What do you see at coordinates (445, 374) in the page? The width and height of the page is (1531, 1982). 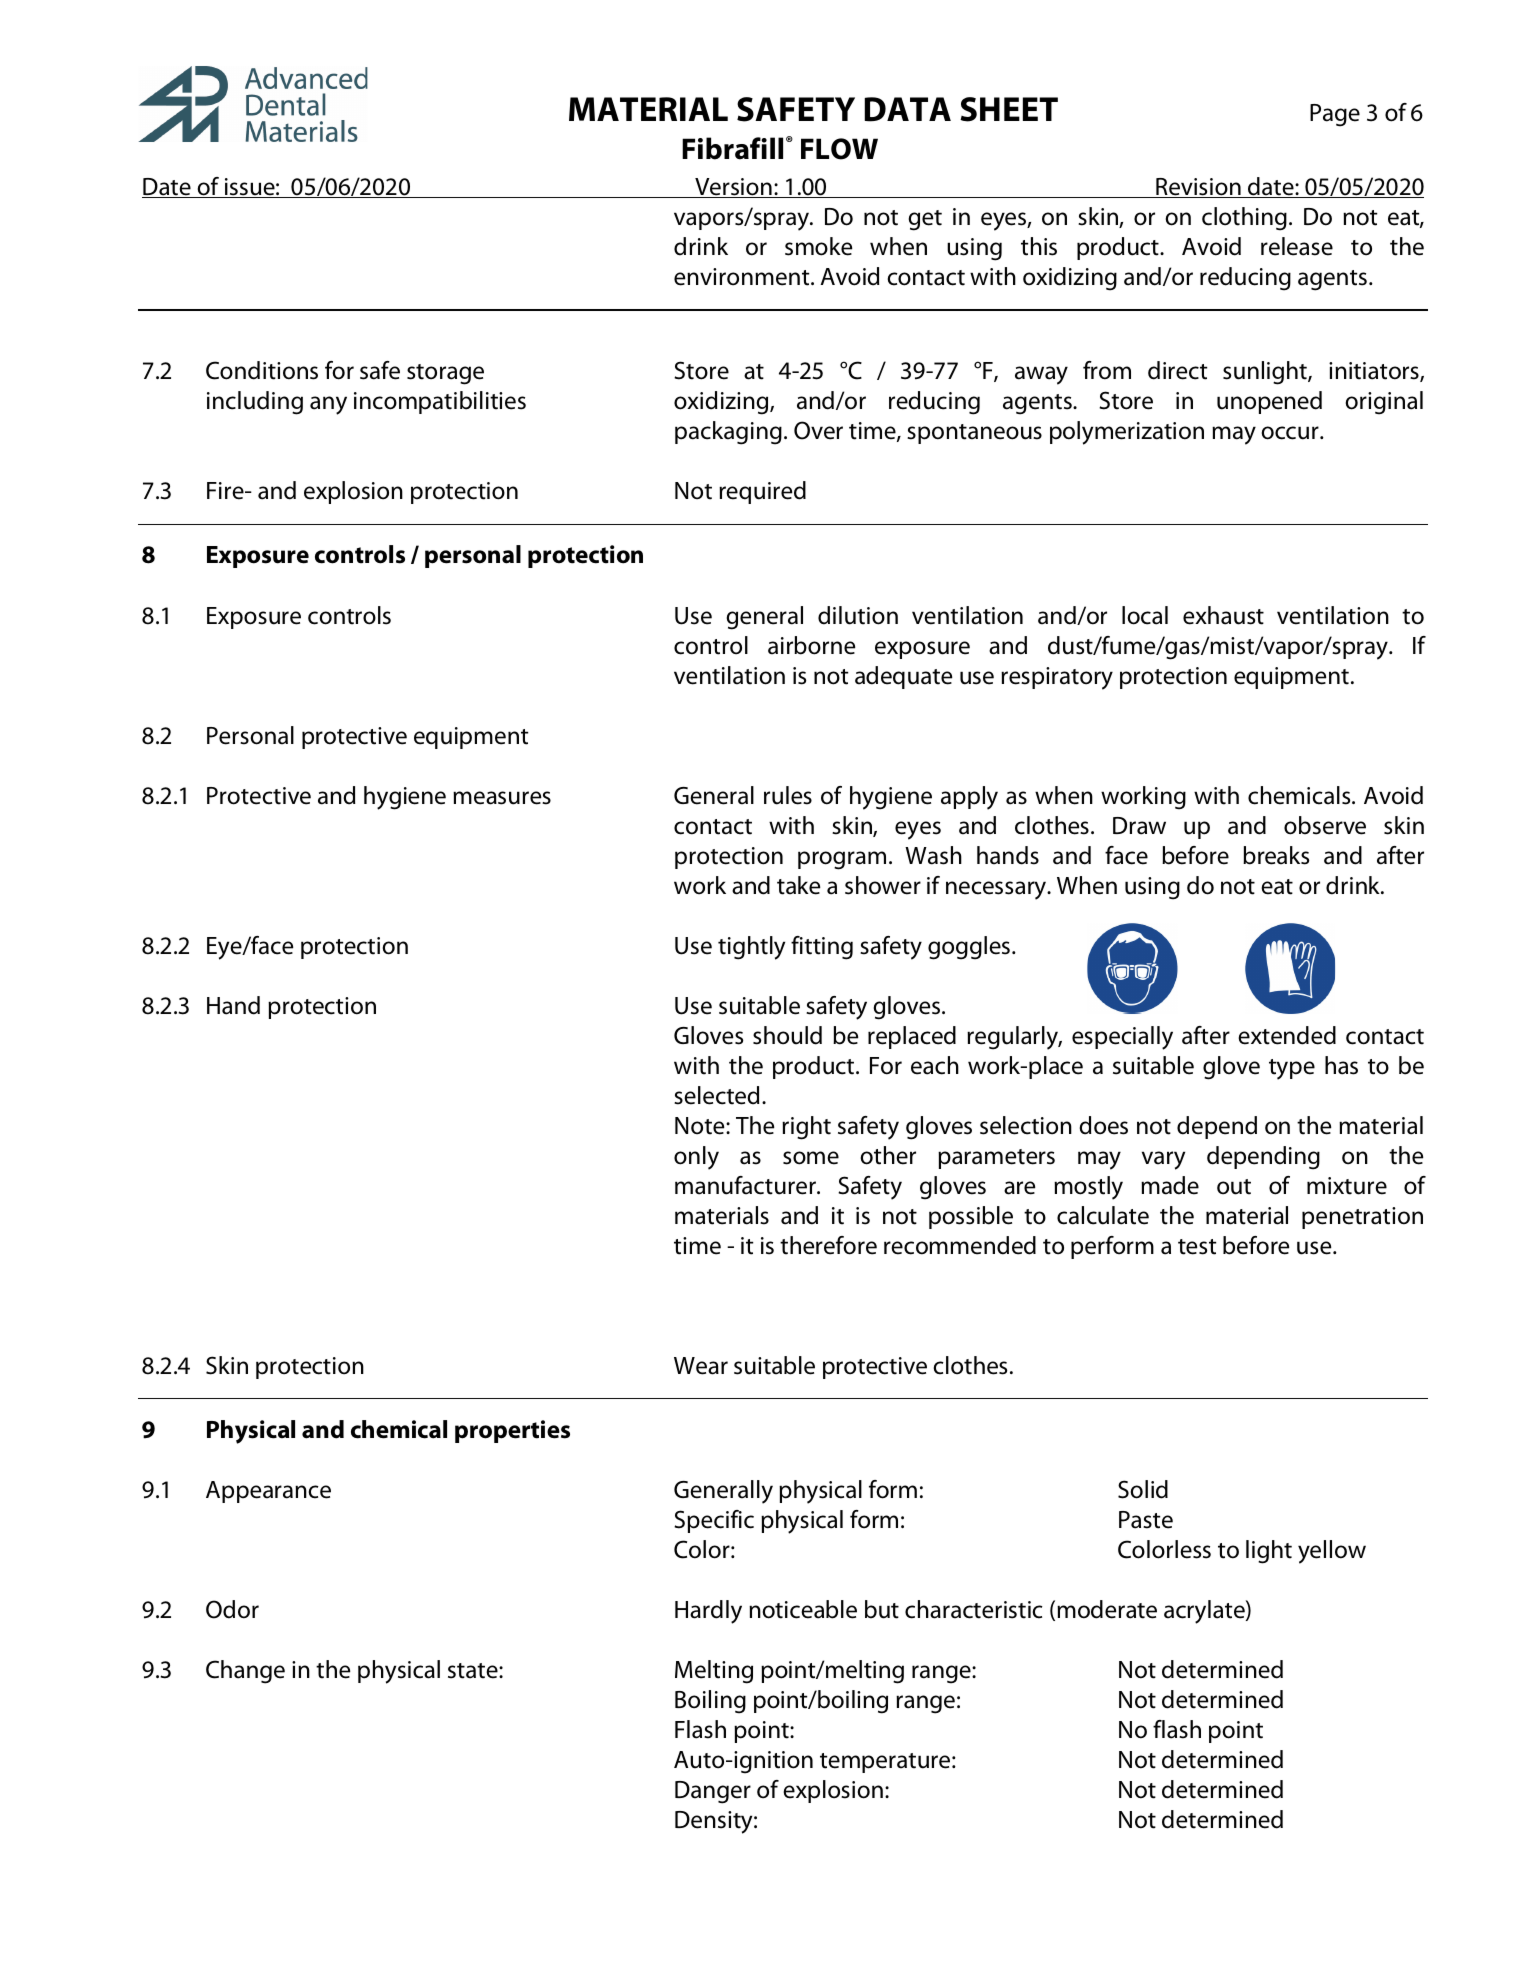 I see `storage` at bounding box center [445, 374].
